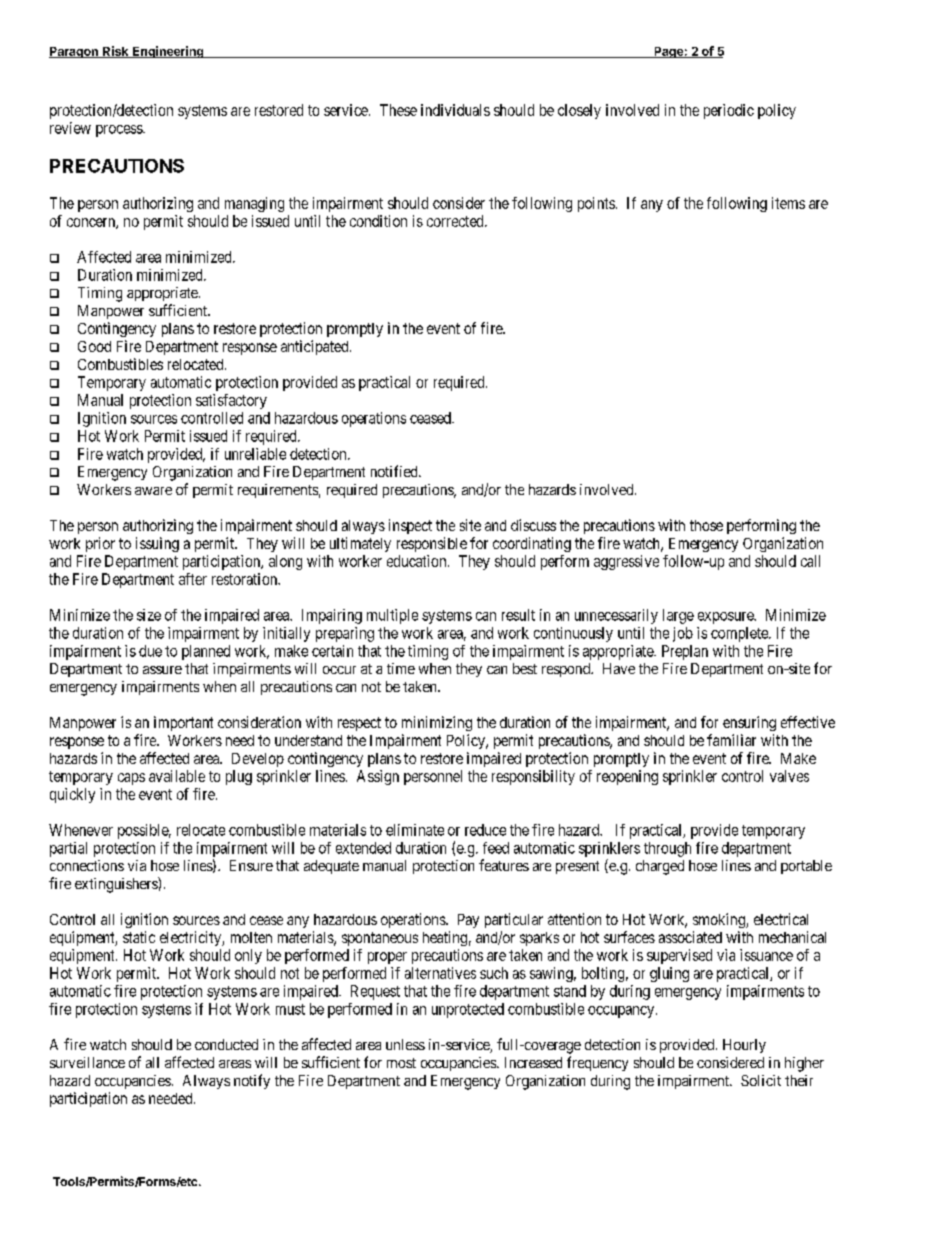 The height and width of the screenshot is (1233, 952). Describe the element at coordinates (316, 347) in the screenshot. I see `anticipated` at that location.
